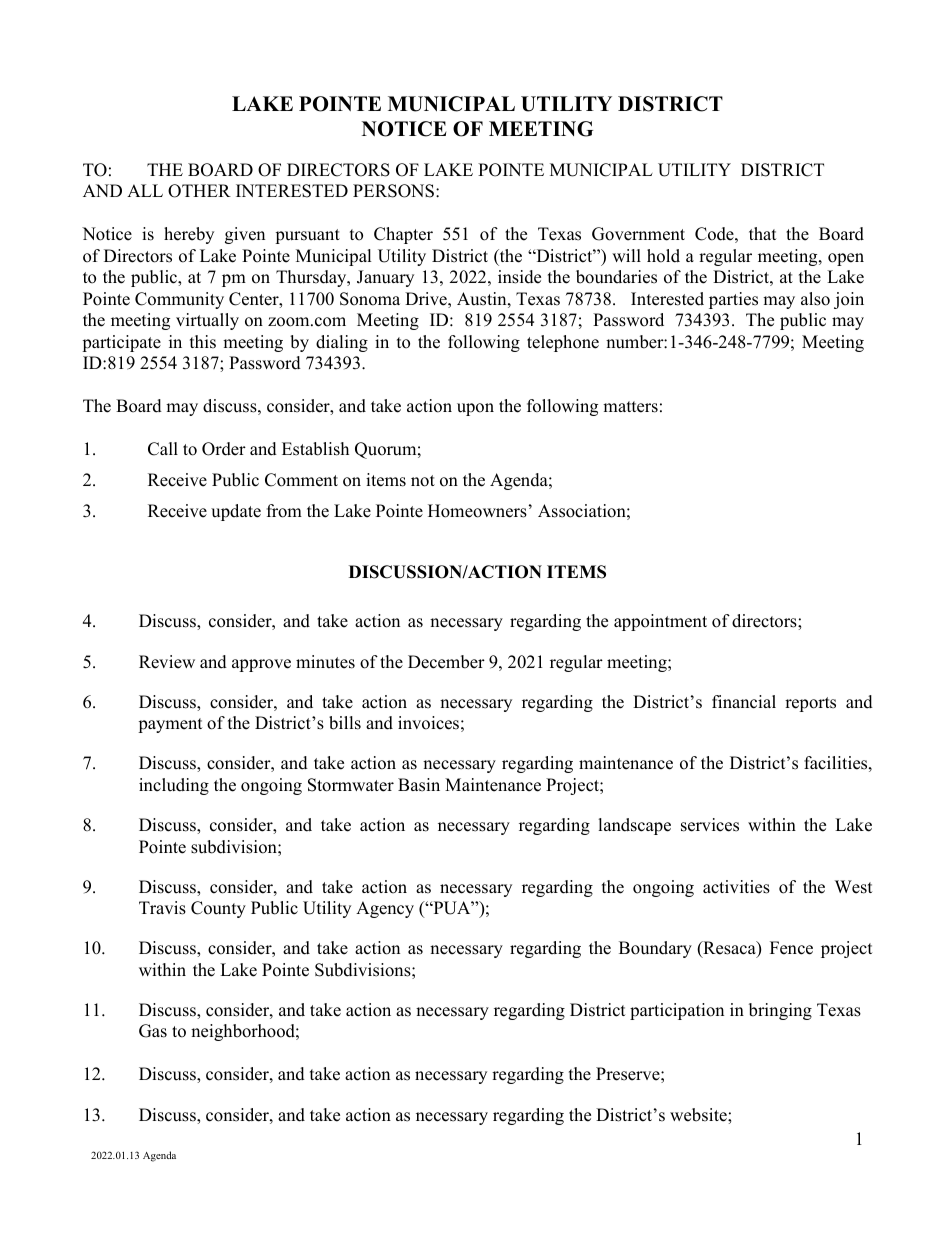 The image size is (952, 1233). I want to click on hereby, so click(189, 235).
